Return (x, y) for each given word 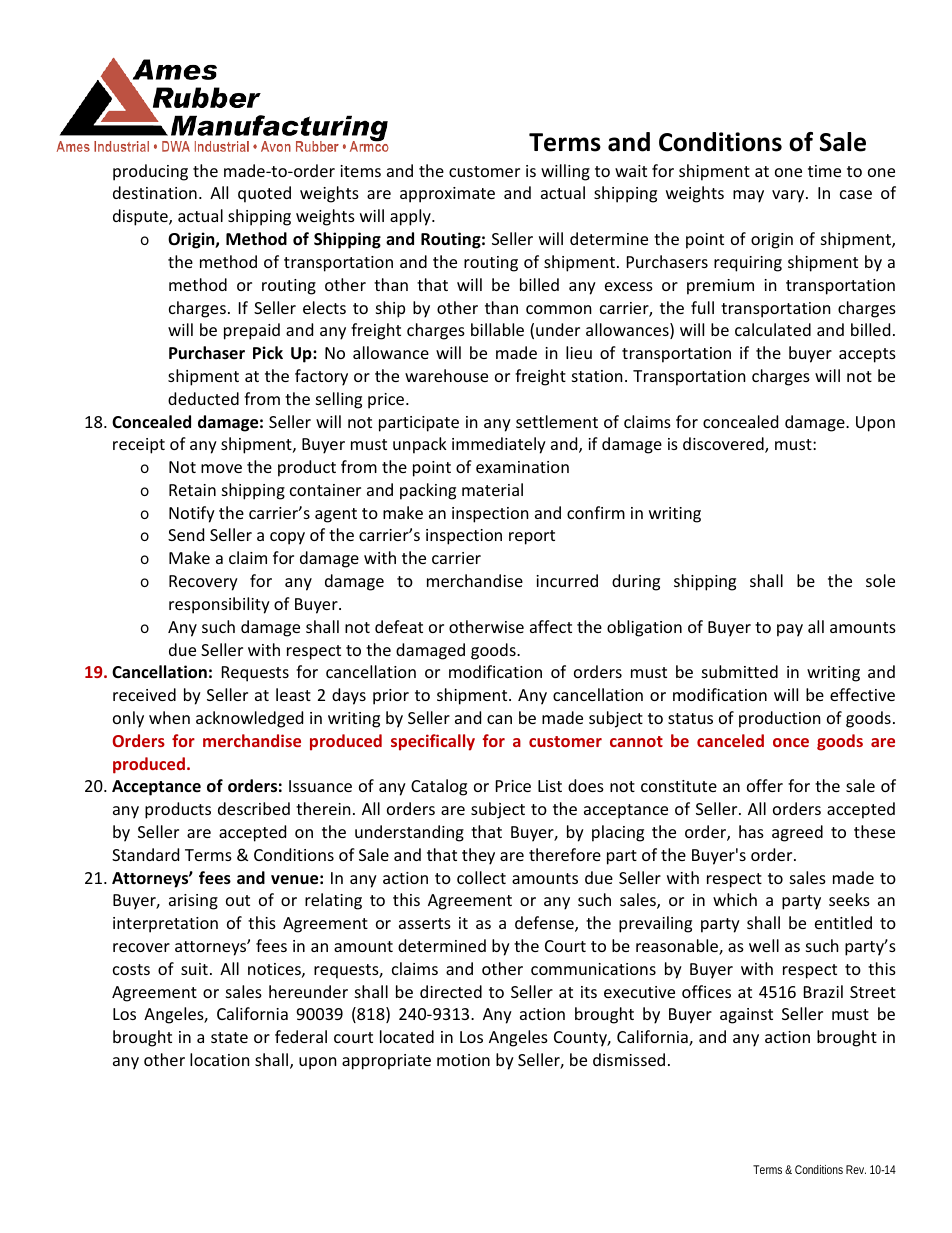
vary (789, 196)
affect (551, 626)
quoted (264, 194)
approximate (447, 195)
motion (463, 1060)
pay (790, 630)
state (229, 1037)
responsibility (219, 605)
